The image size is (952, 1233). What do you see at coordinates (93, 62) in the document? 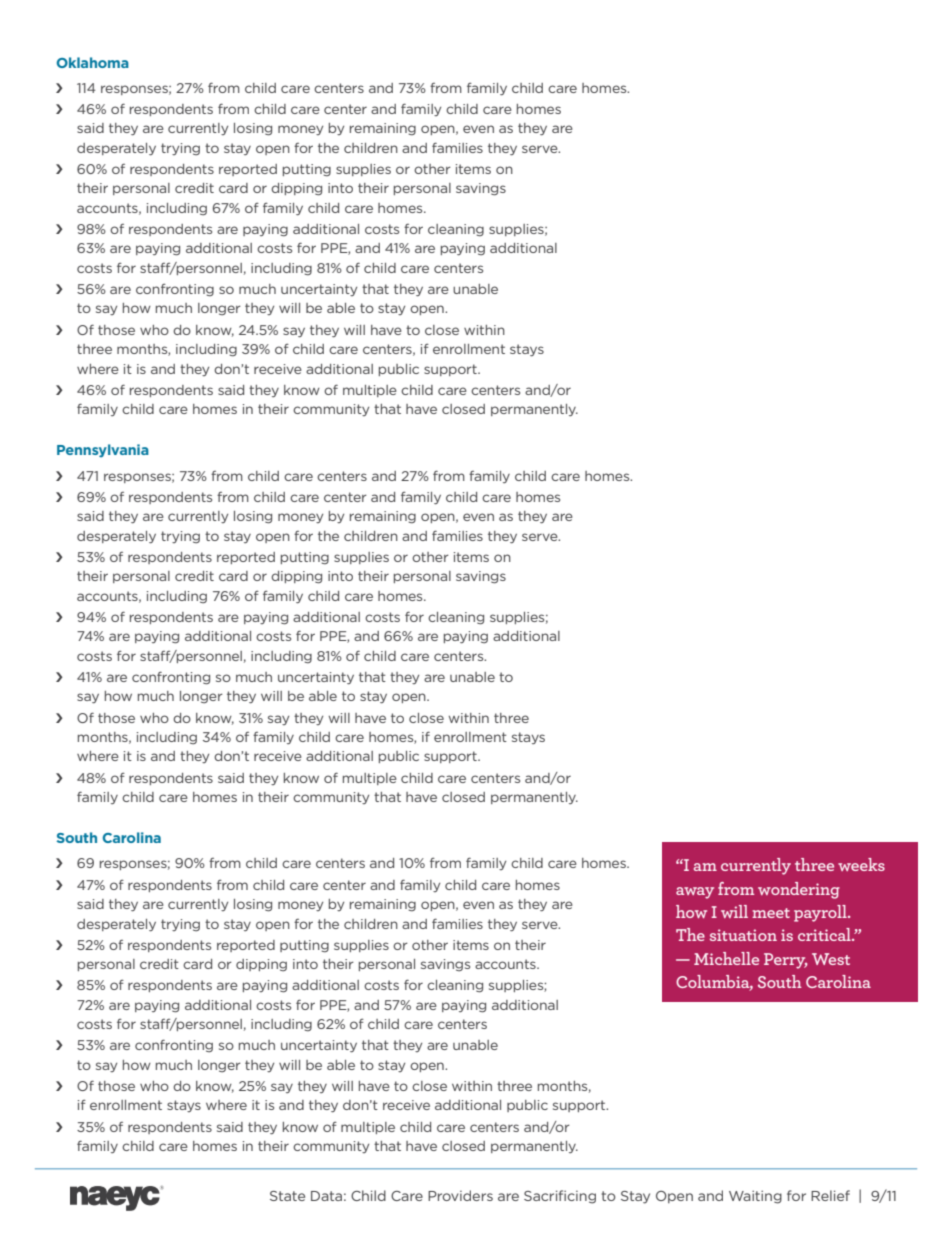
I see `Oklahoma` at bounding box center [93, 62].
